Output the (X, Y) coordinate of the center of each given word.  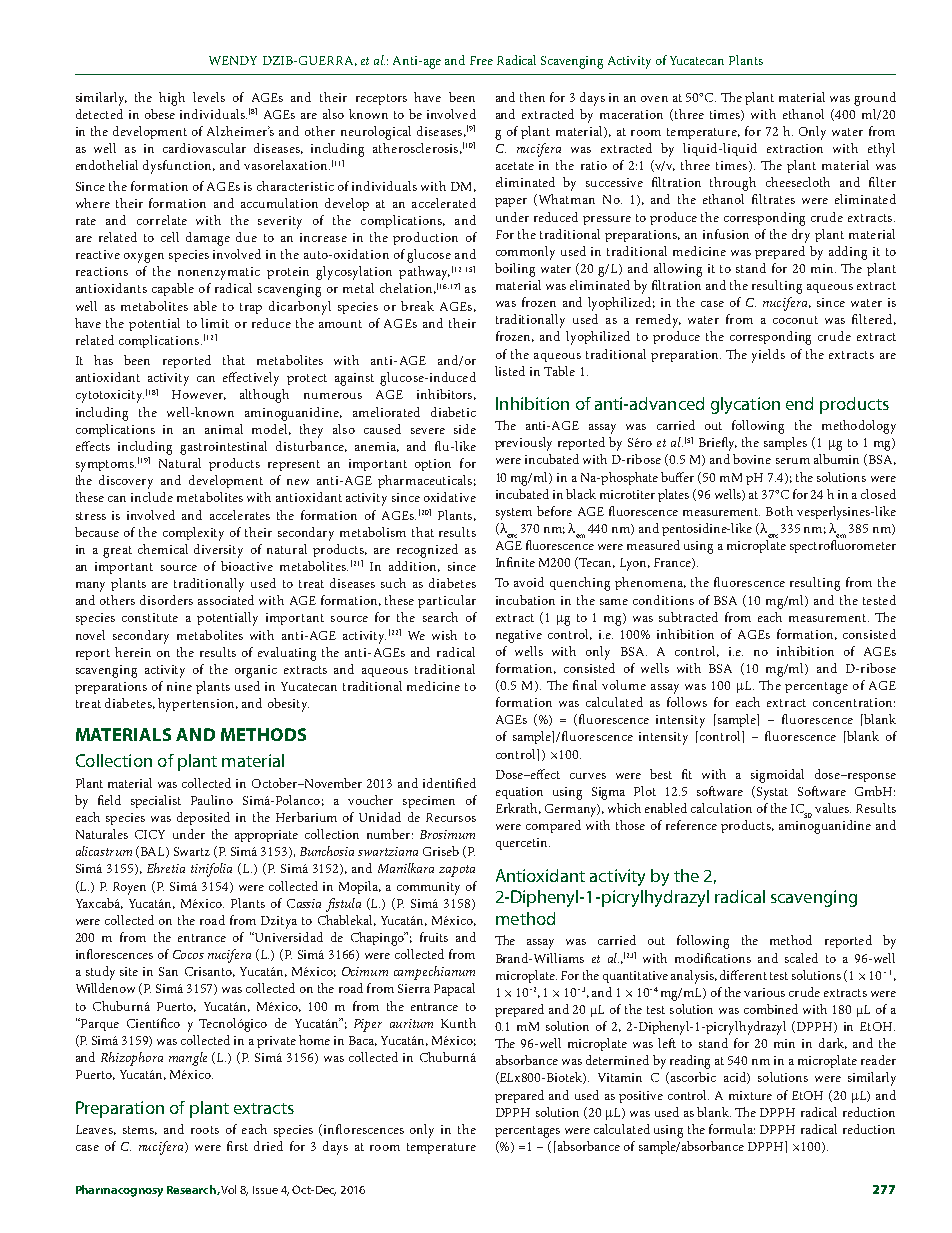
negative (519, 636)
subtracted (688, 617)
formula (732, 1129)
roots (205, 1130)
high (172, 99)
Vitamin (620, 1077)
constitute (150, 617)
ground (875, 99)
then (532, 97)
